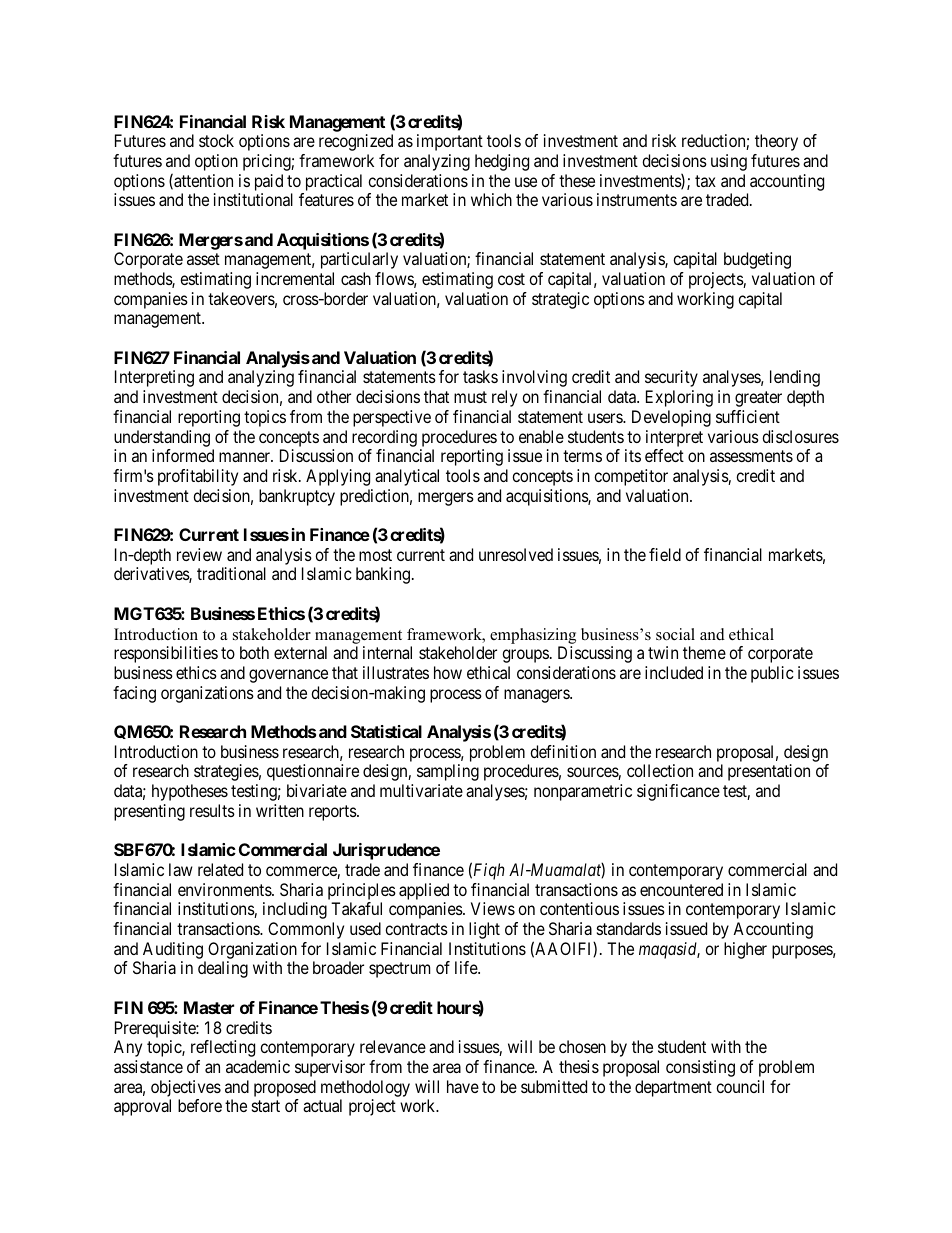 The image size is (952, 1233). I want to click on theme, so click(704, 652).
